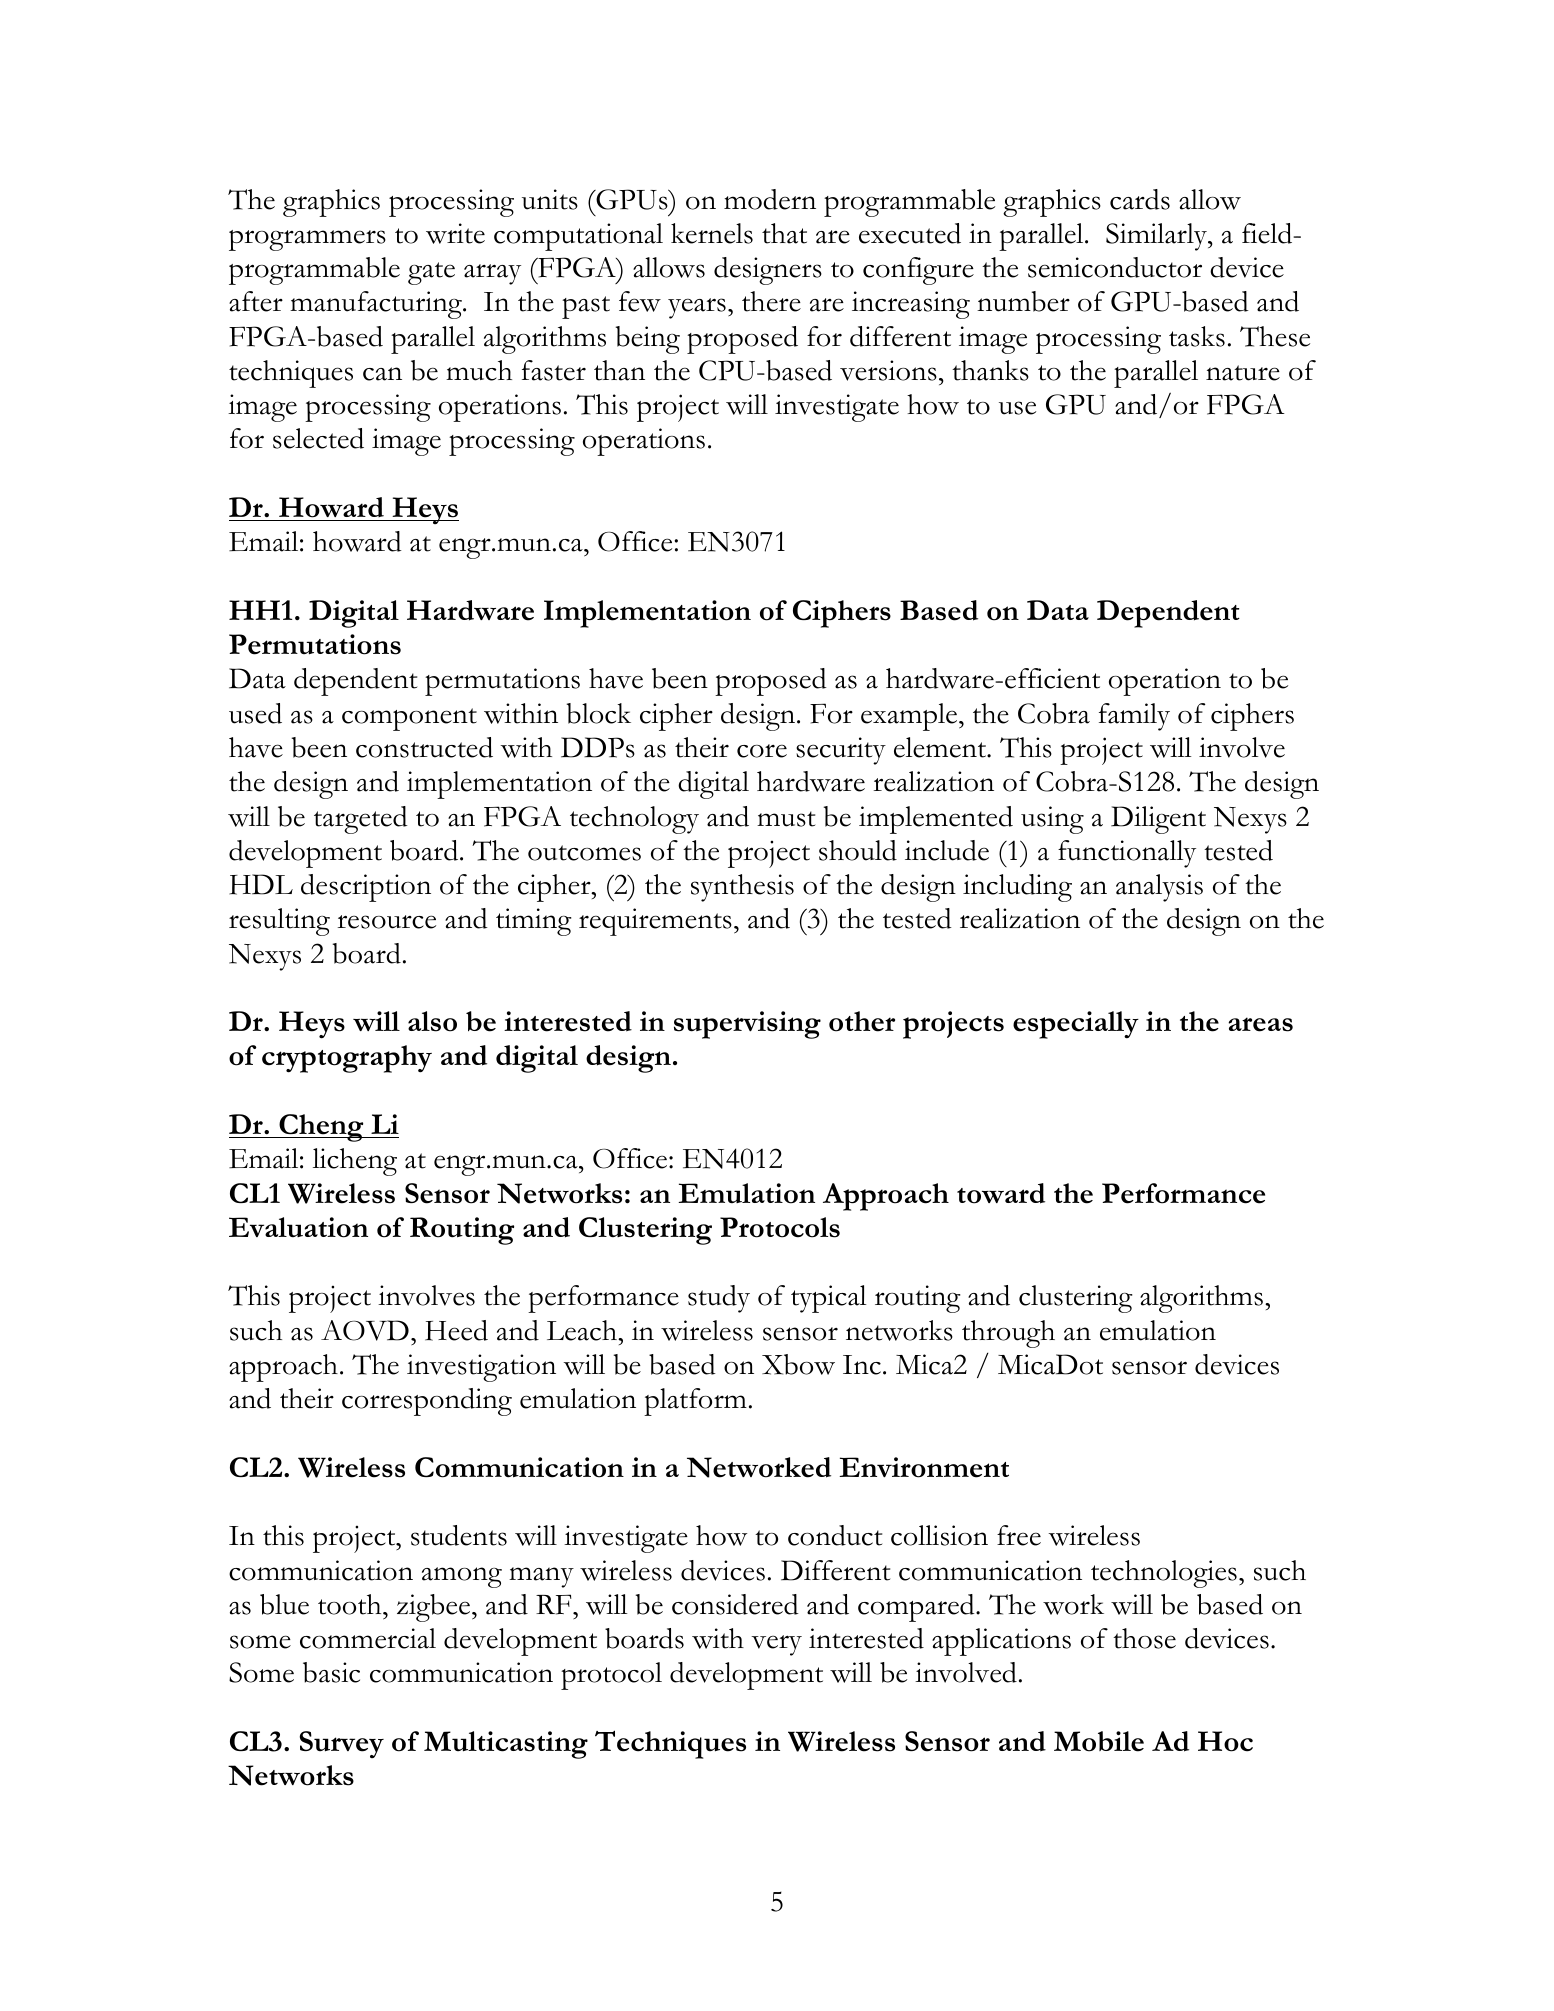 The height and width of the screenshot is (2011, 1554). Describe the element at coordinates (1076, 1025) in the screenshot. I see `especially` at that location.
